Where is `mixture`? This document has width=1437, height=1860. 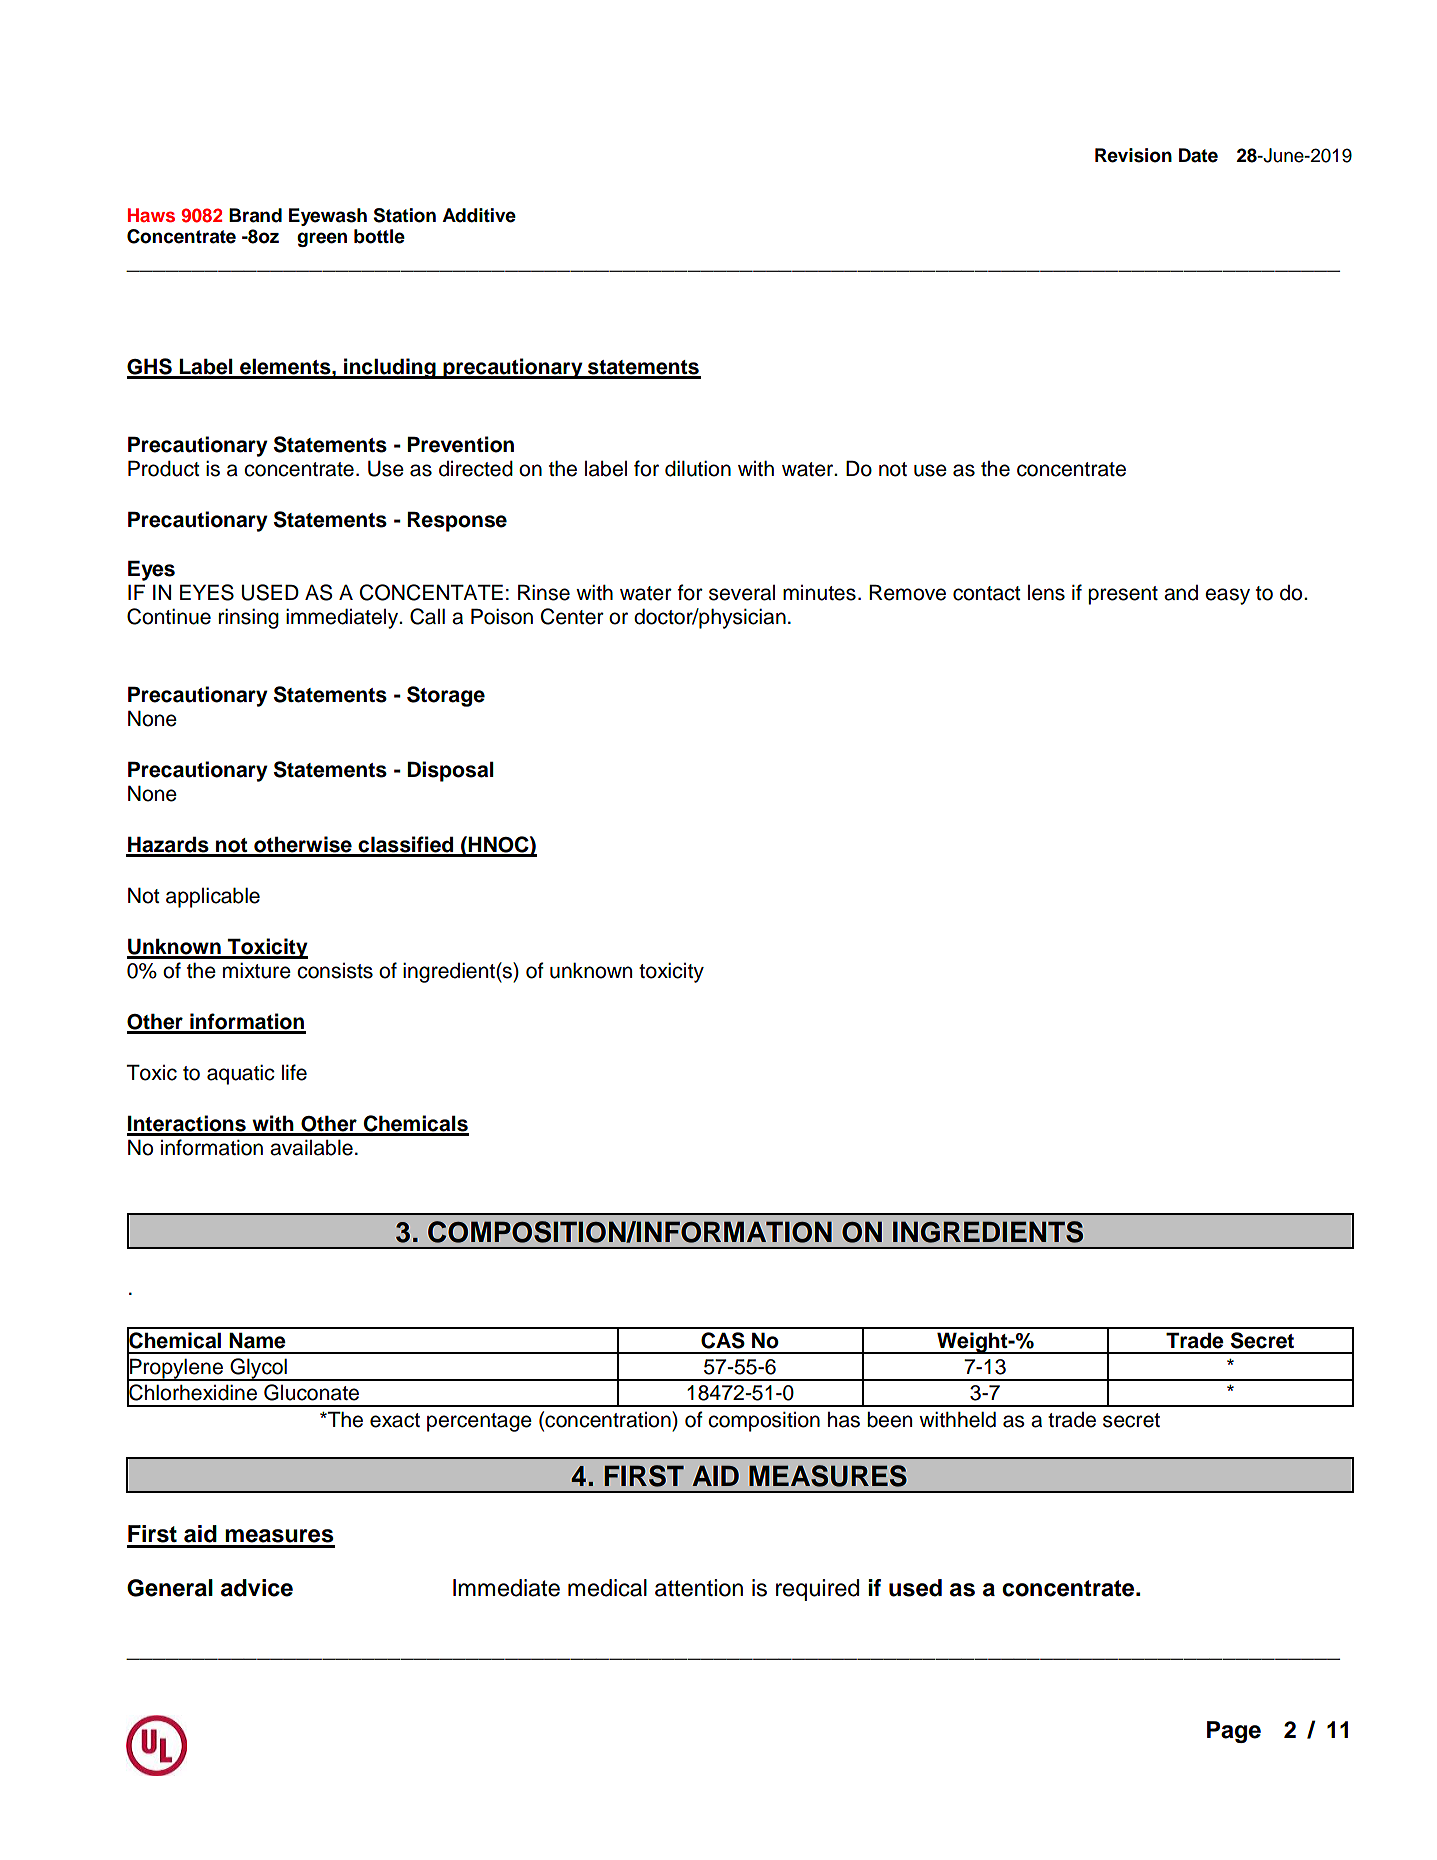
mixture is located at coordinates (257, 971).
